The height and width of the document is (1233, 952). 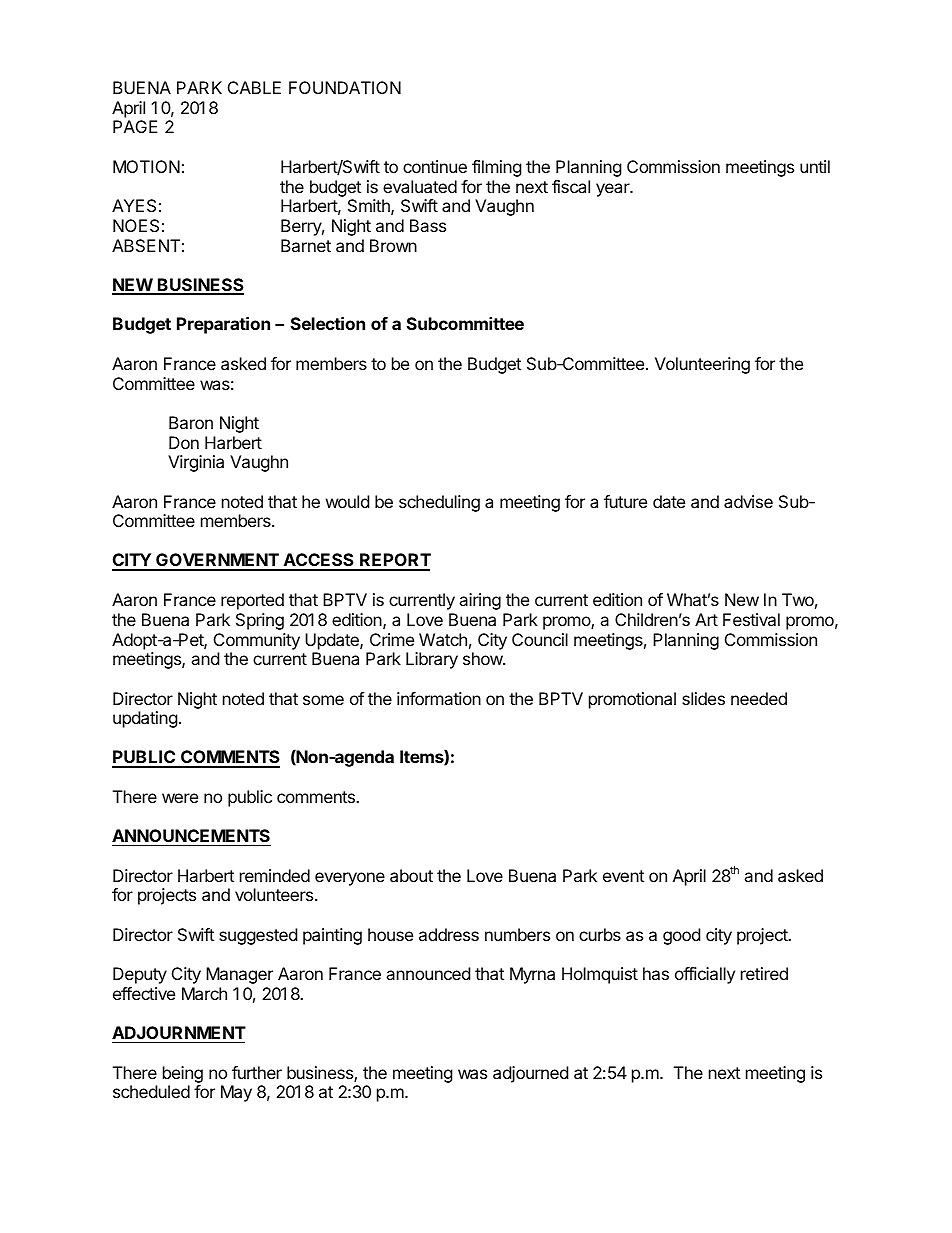 I want to click on CABLE, so click(x=254, y=87).
